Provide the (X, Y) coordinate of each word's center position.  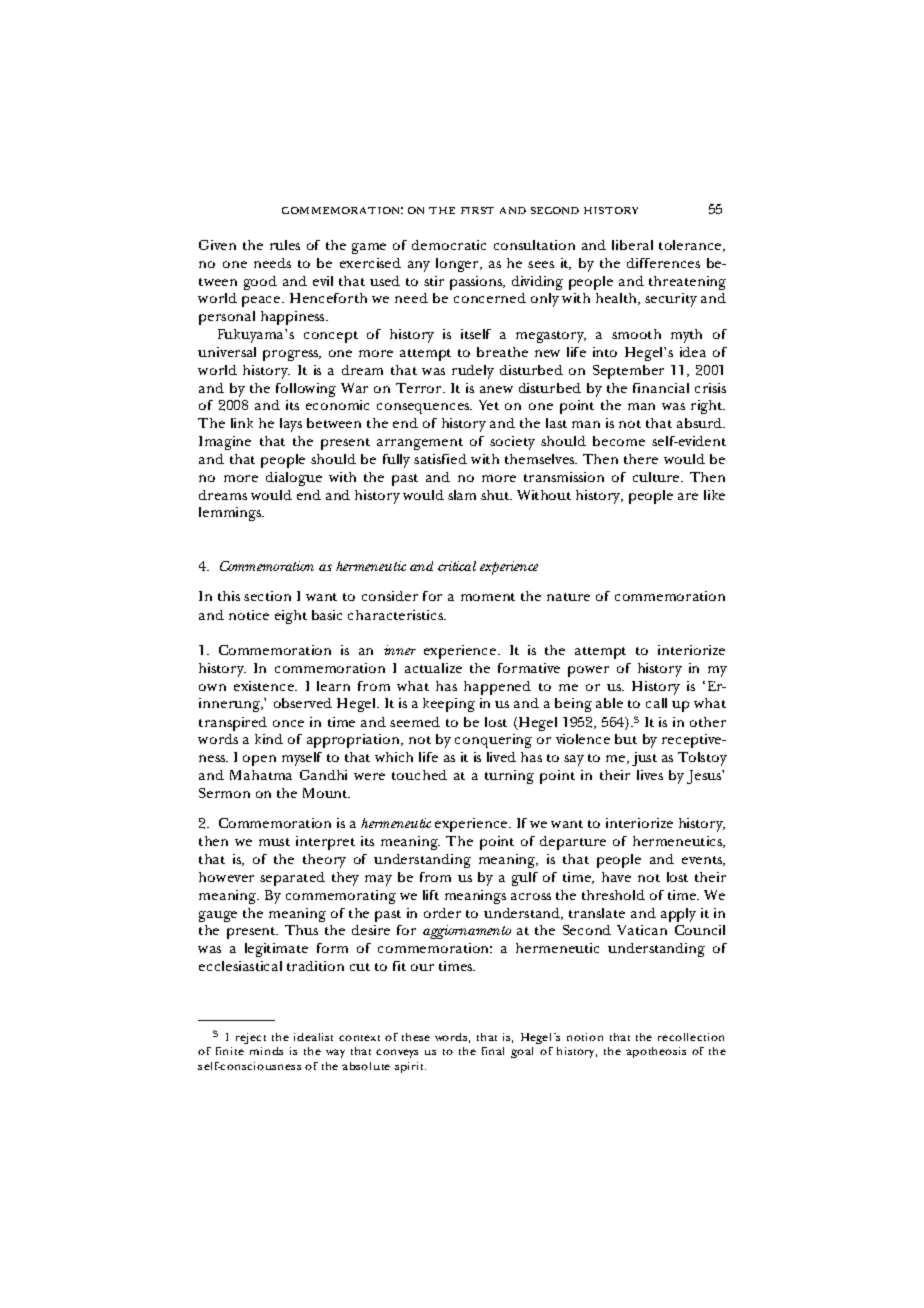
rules (285, 245)
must (274, 842)
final (493, 1051)
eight (291, 617)
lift (431, 895)
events (703, 861)
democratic (449, 245)
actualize (433, 668)
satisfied (440, 459)
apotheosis (656, 1052)
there (641, 459)
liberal (632, 245)
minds (266, 1051)
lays (291, 425)
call (656, 703)
